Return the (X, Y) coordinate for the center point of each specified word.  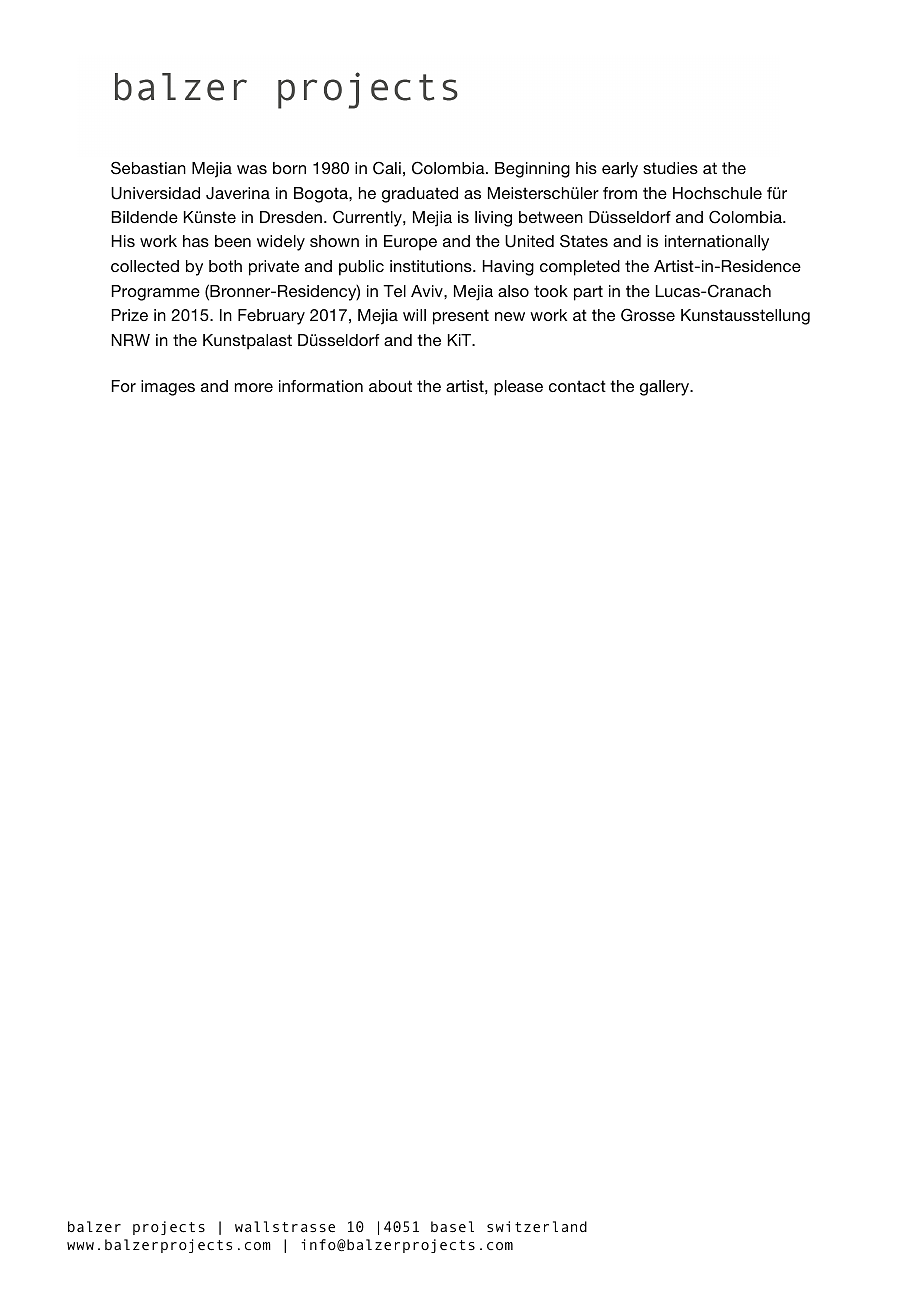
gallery (666, 388)
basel (452, 1226)
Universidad (155, 193)
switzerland (537, 1226)
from (620, 193)
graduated (420, 195)
